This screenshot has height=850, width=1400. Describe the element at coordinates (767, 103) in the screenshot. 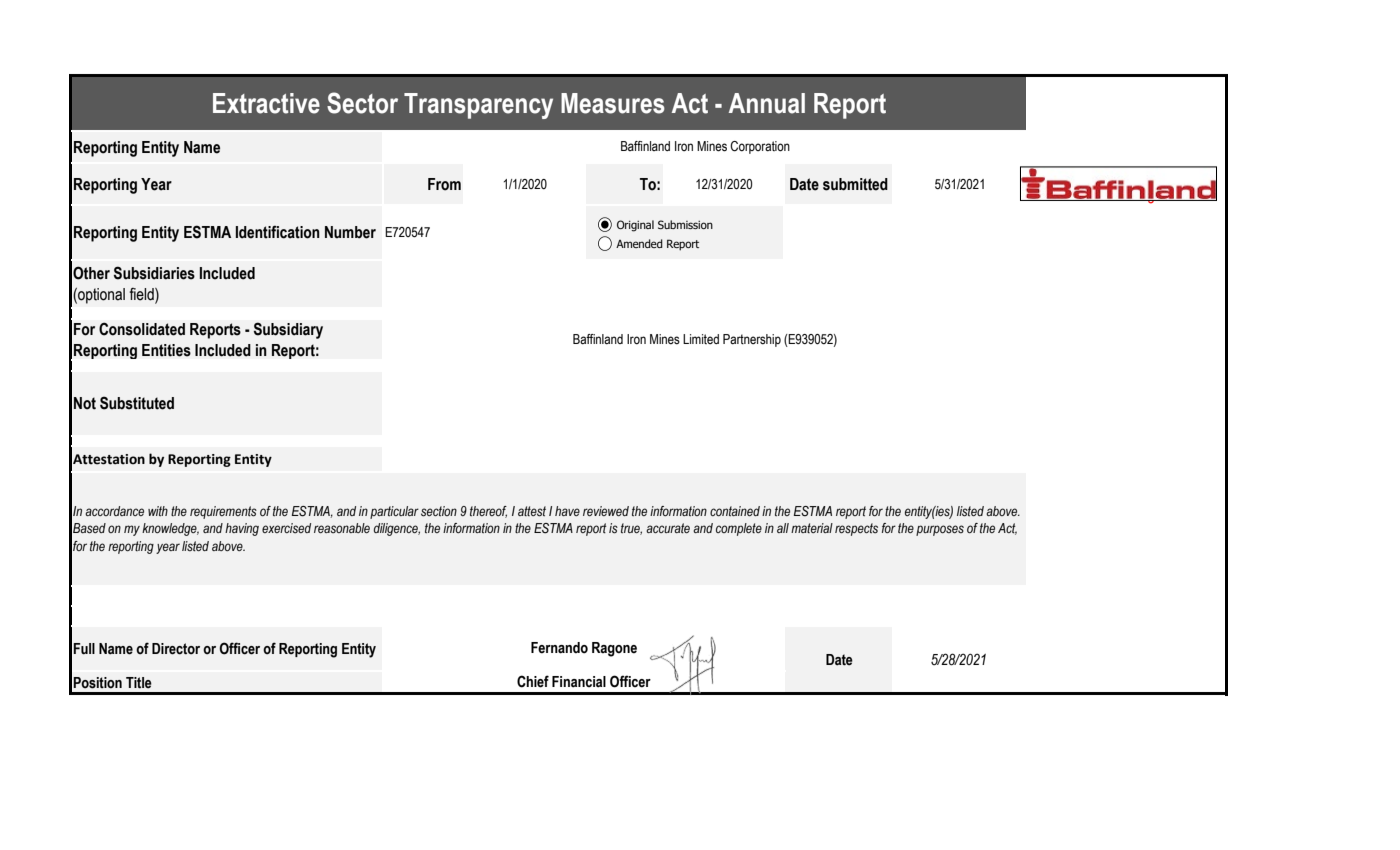

I see `Annual` at that location.
